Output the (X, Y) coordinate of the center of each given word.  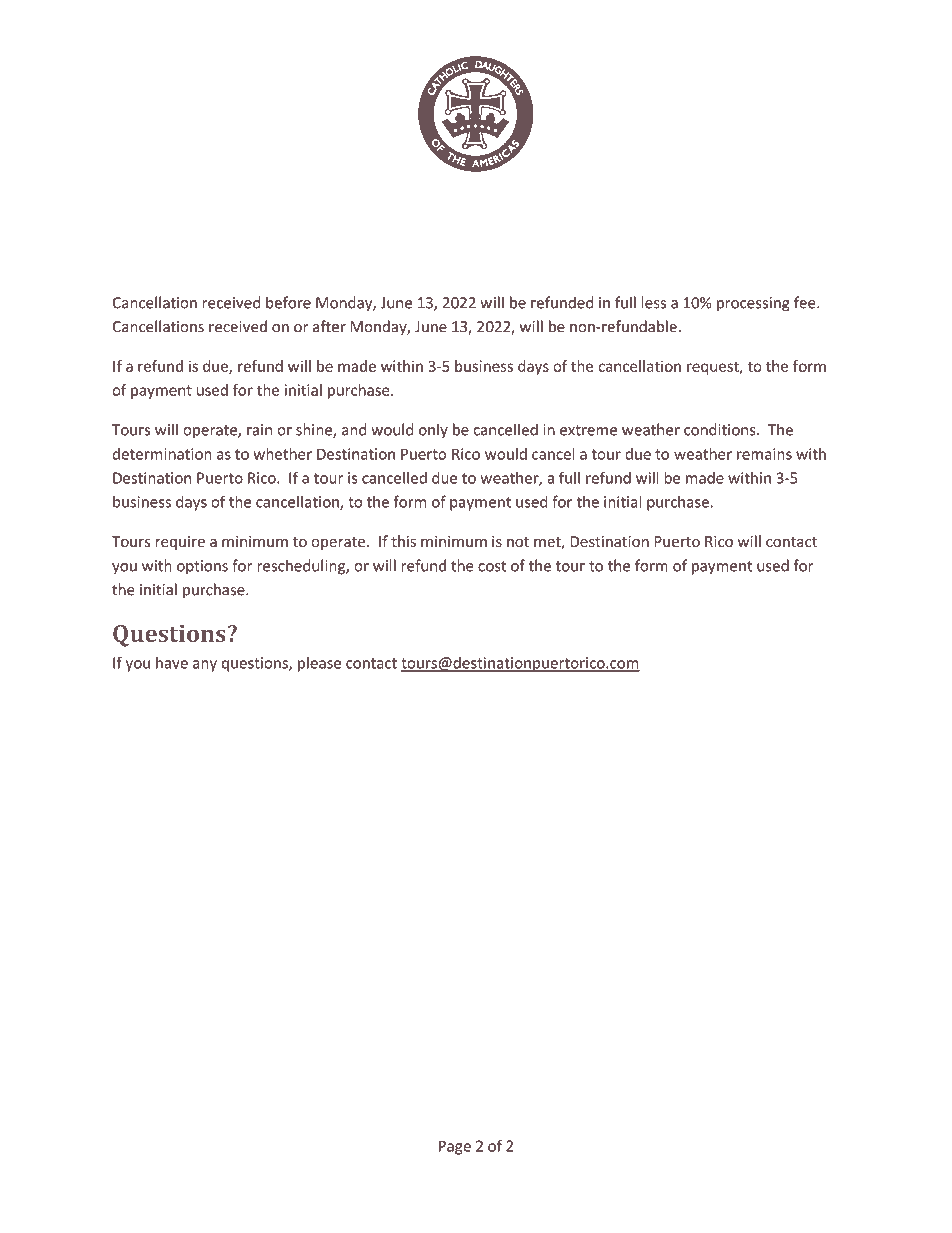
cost (492, 566)
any (205, 666)
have (172, 663)
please (319, 664)
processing (753, 304)
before (288, 302)
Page (455, 1147)
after (329, 326)
